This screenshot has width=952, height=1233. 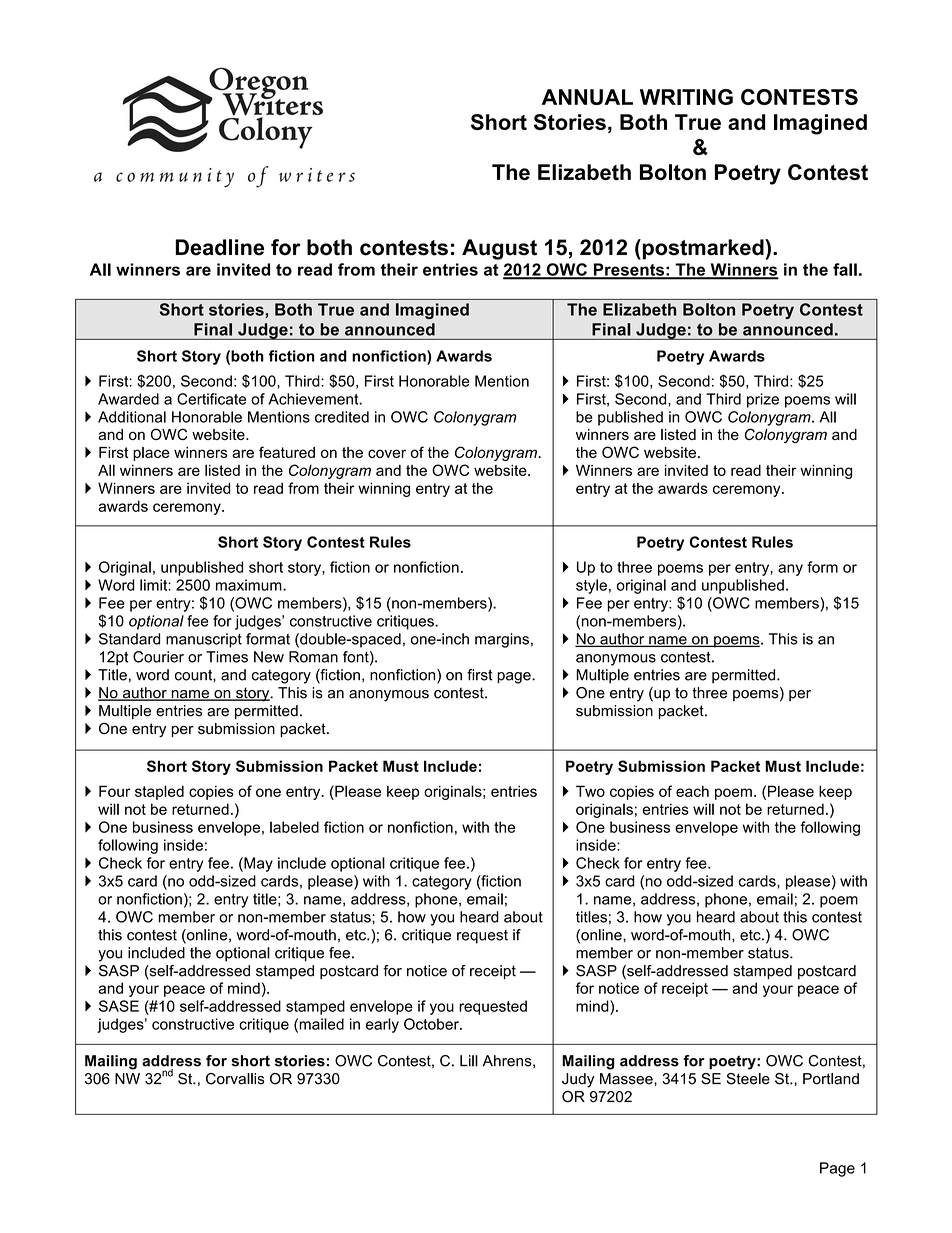 I want to click on ANNUAL, so click(x=587, y=97).
